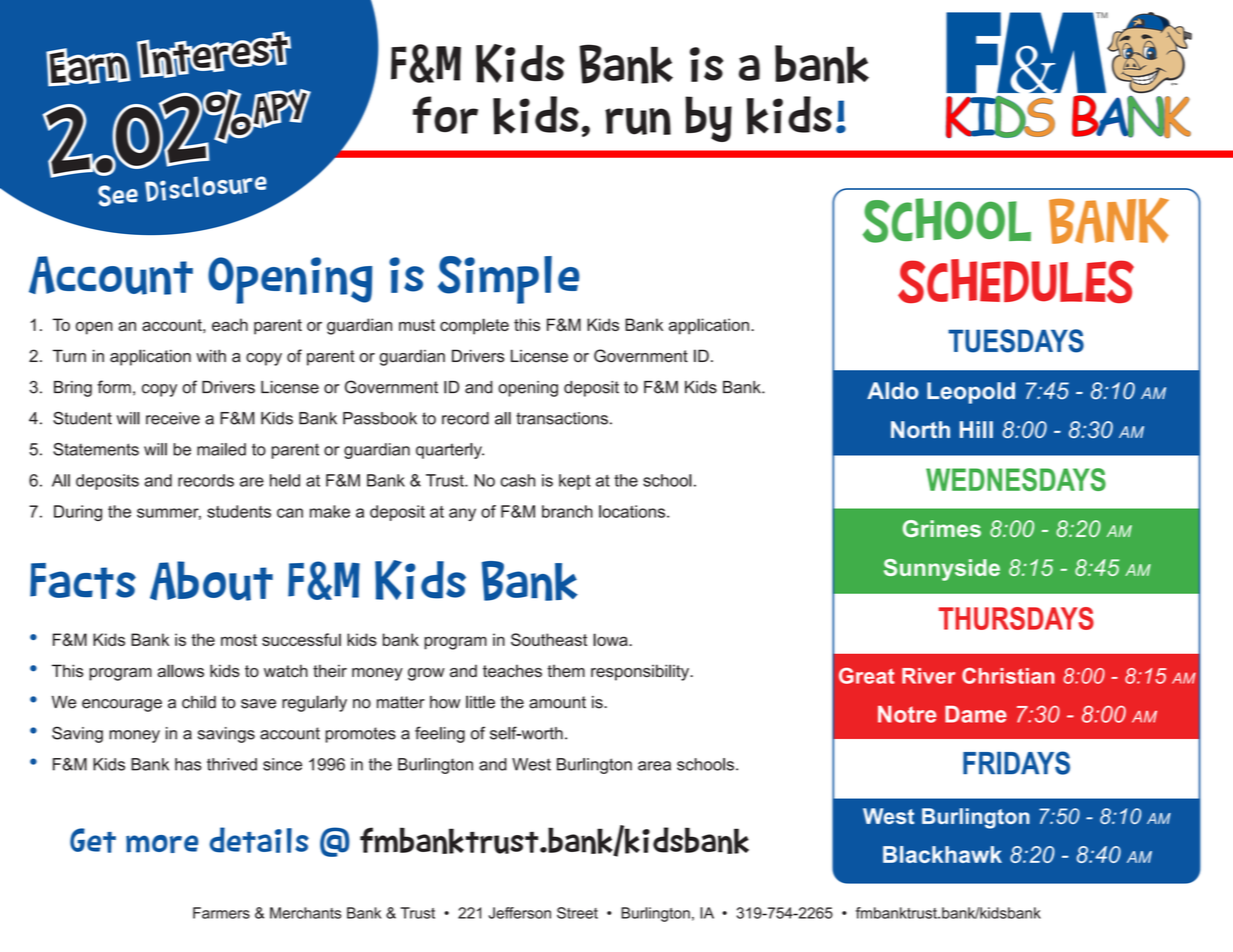 The height and width of the screenshot is (952, 1233). What do you see at coordinates (942, 528) in the screenshot?
I see `Grimes` at bounding box center [942, 528].
